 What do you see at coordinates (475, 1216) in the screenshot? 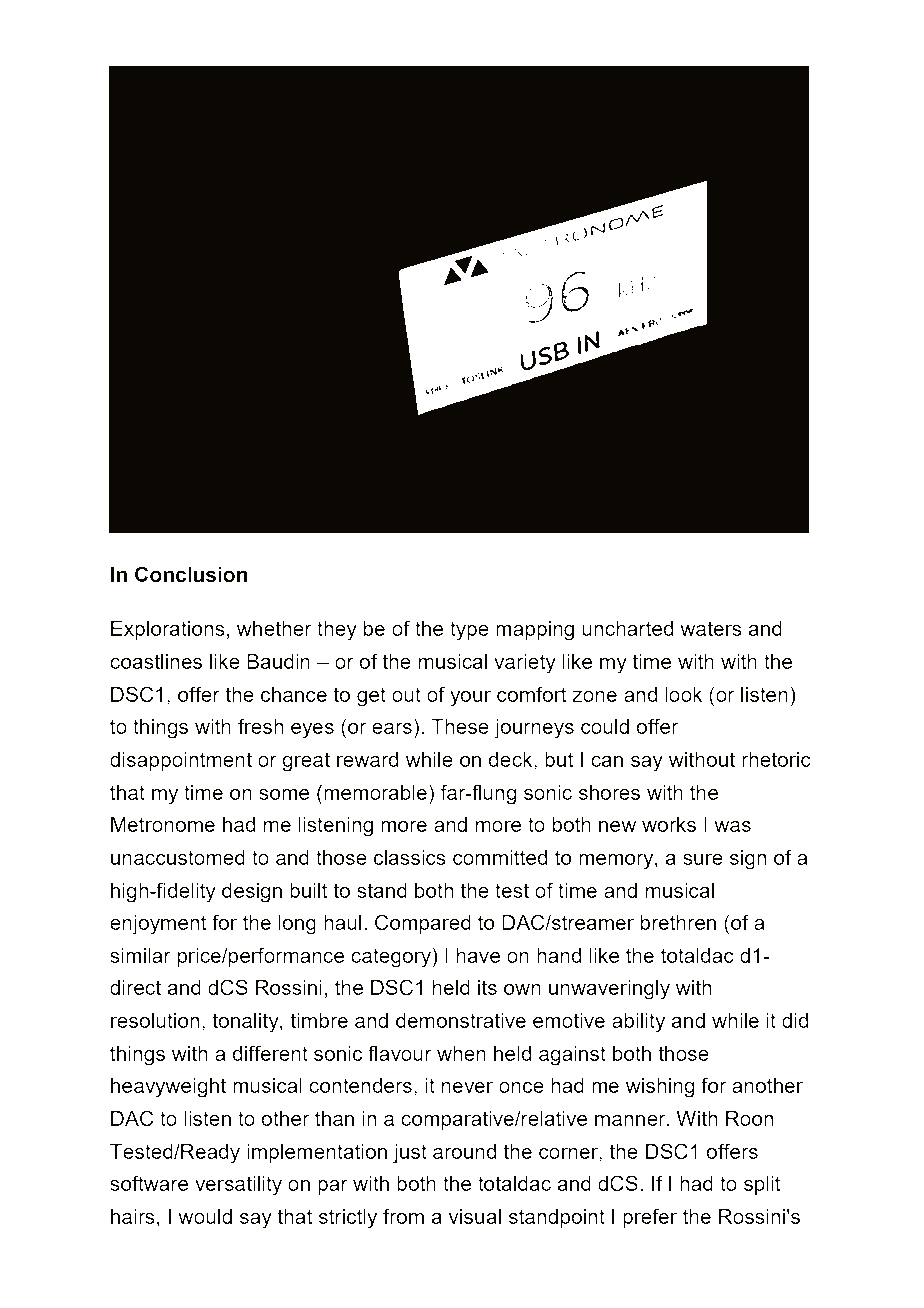
I see `visual` at bounding box center [475, 1216].
